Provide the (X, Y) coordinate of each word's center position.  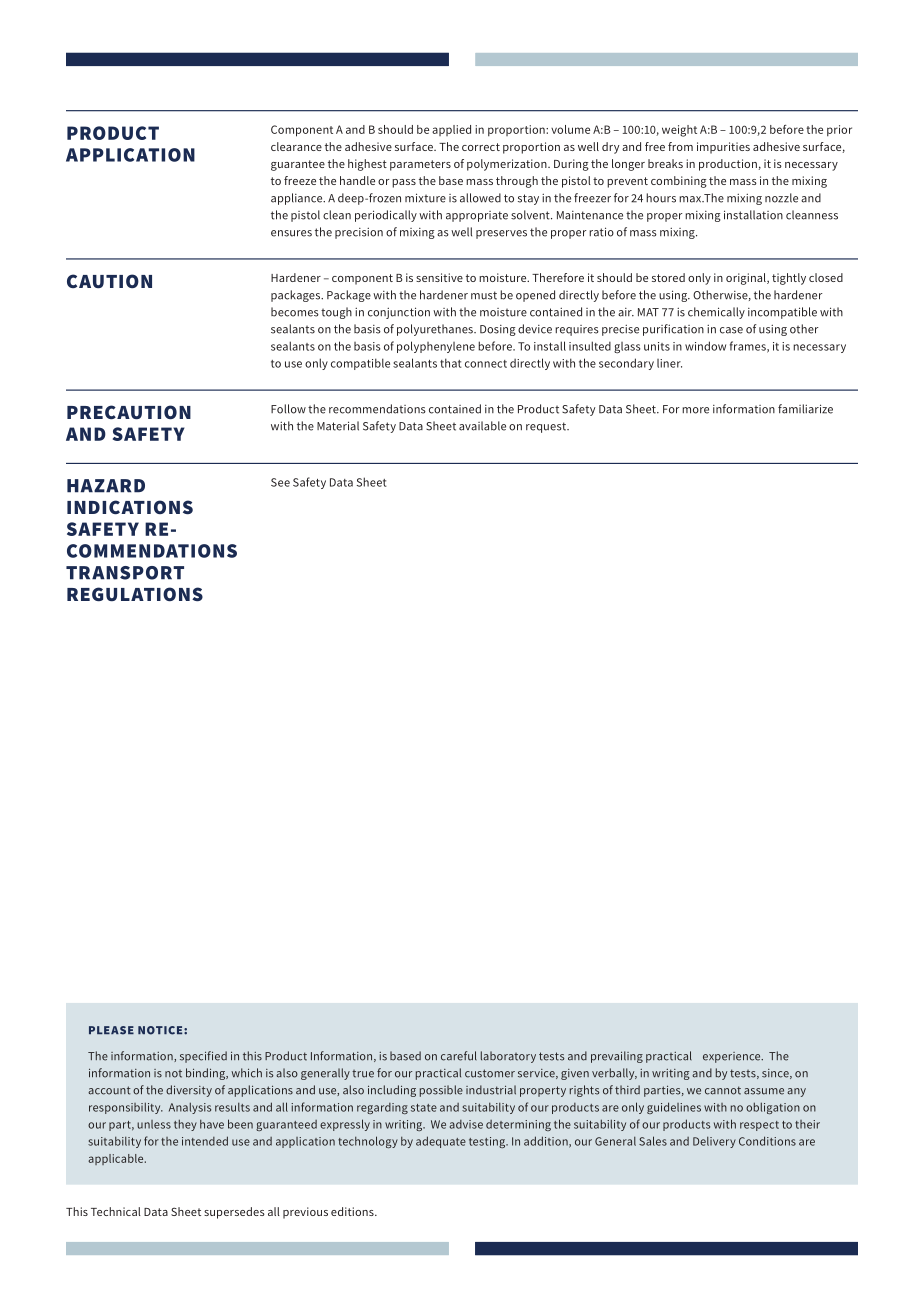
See (280, 482)
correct (481, 147)
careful (459, 1056)
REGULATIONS (135, 594)
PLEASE (111, 1030)
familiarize (805, 409)
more (695, 410)
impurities (723, 148)
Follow (288, 409)
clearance (296, 146)
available (482, 426)
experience (733, 1057)
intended (205, 1141)
